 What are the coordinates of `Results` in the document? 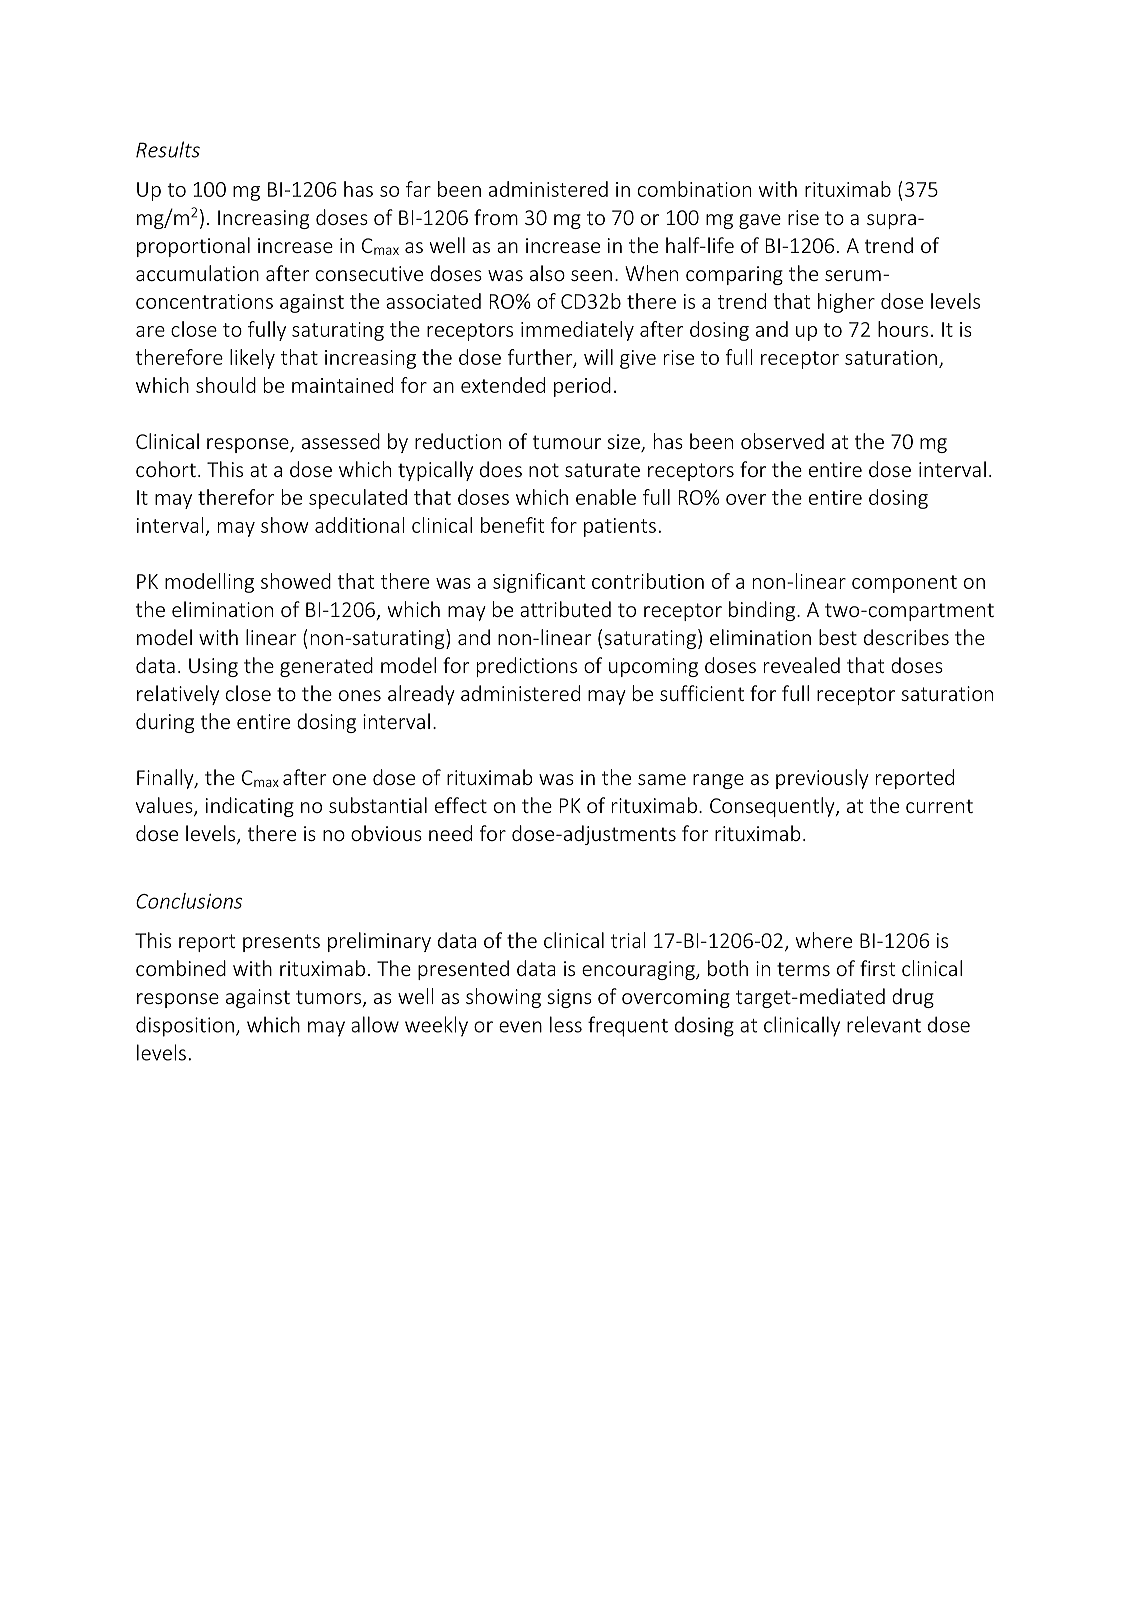 It's located at (168, 149).
